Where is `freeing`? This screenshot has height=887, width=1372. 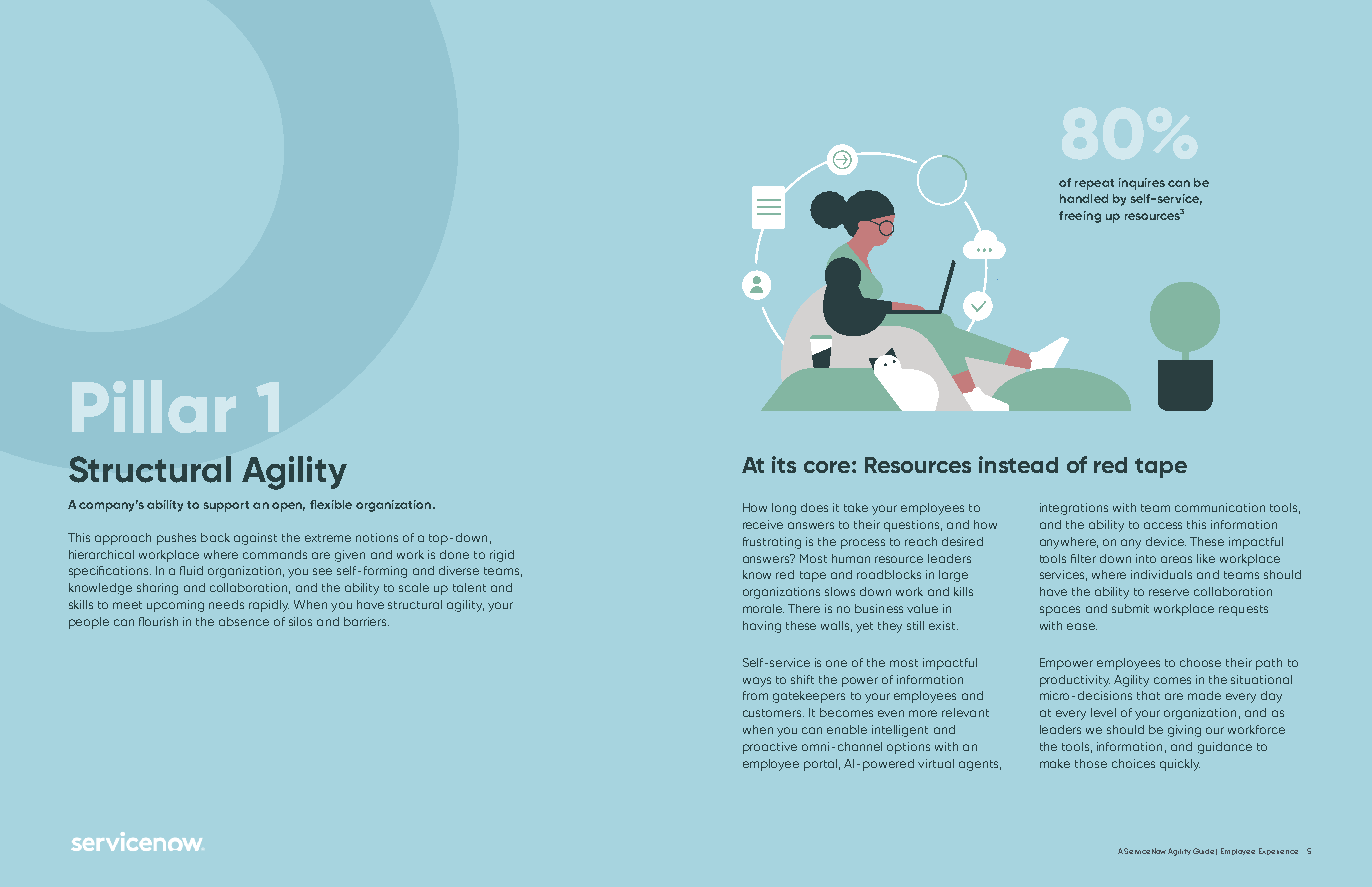 freeing is located at coordinates (1080, 217).
